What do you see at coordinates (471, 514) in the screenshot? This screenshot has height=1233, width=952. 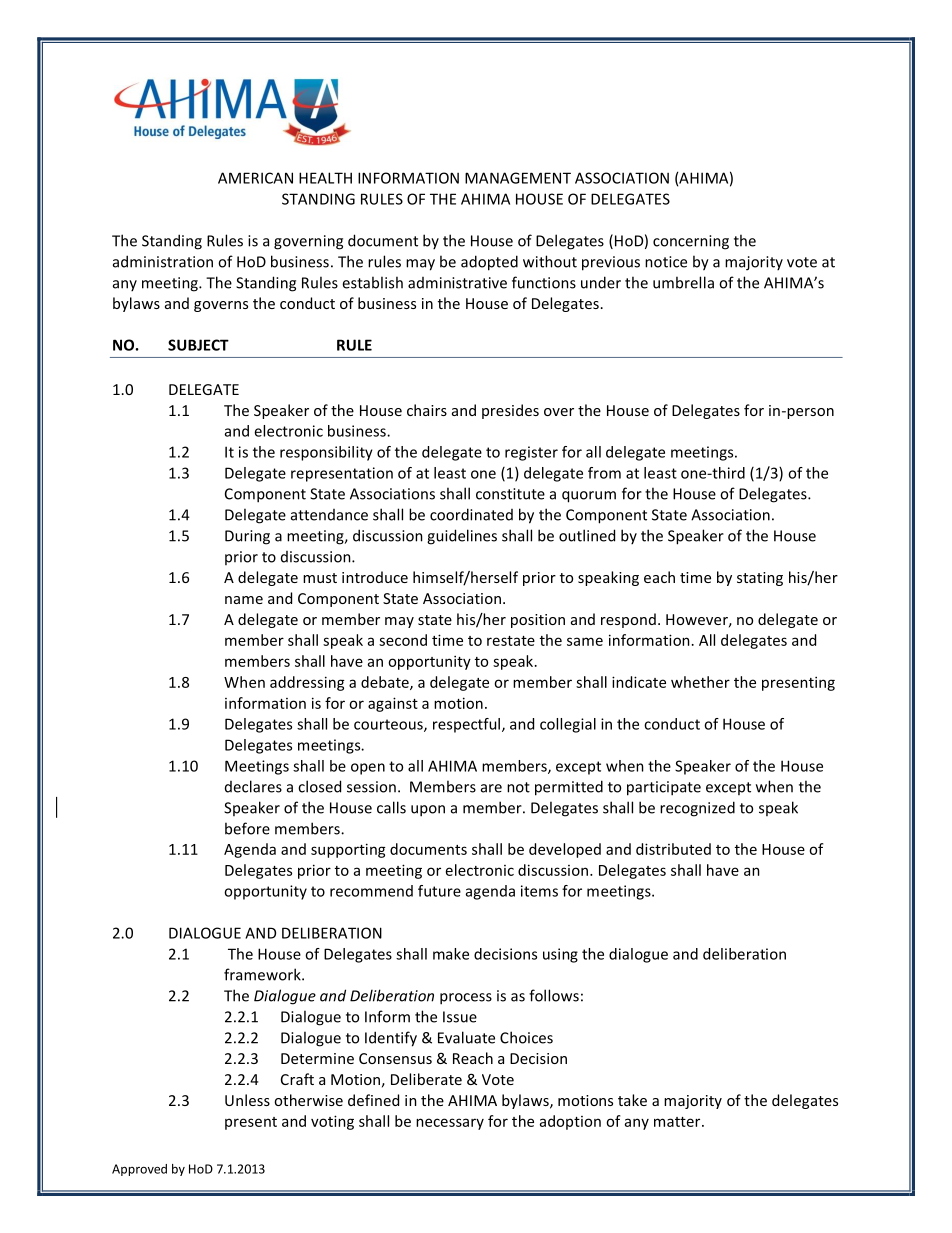 I see `coordinated` at bounding box center [471, 514].
